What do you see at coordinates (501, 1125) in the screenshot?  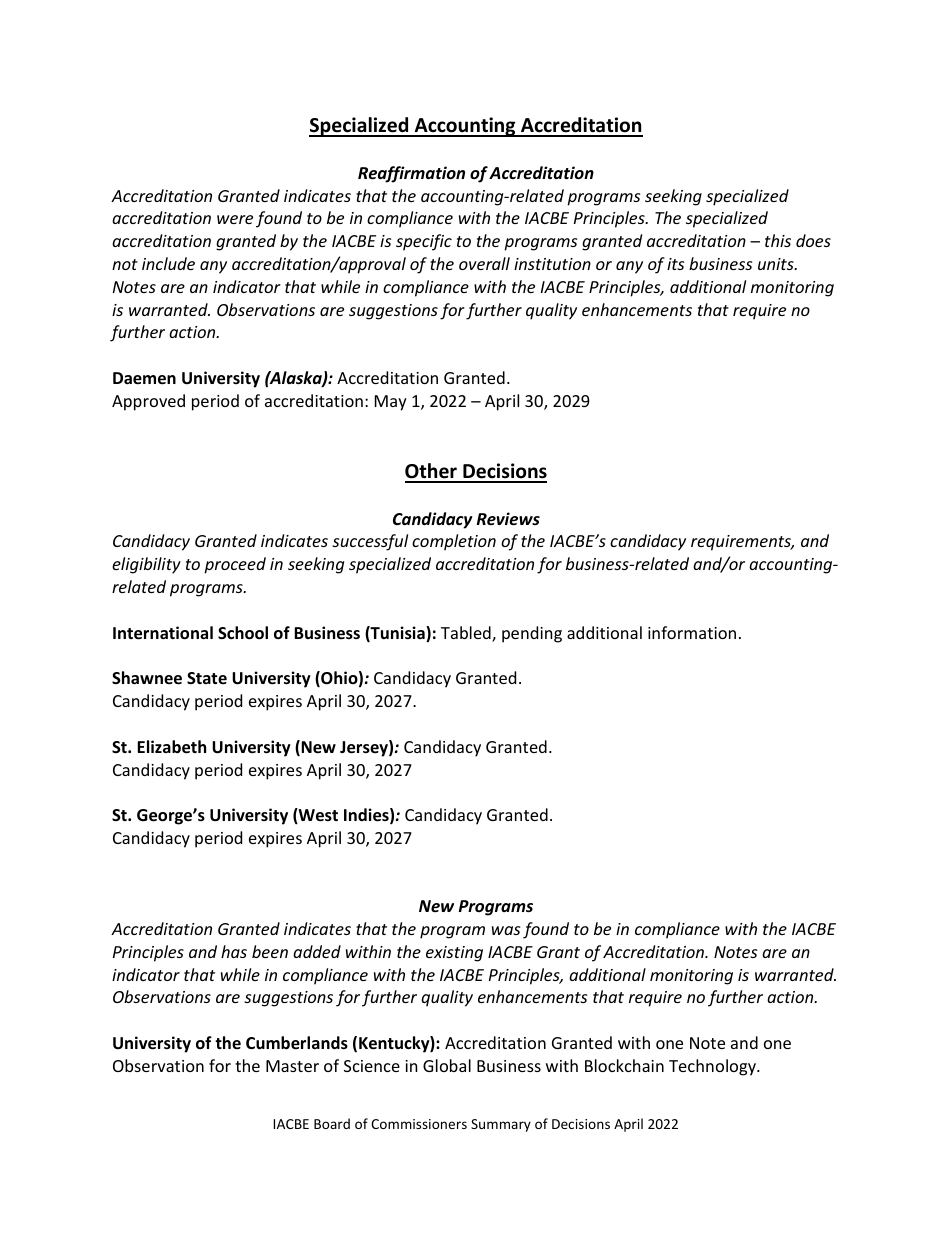 I see `Summary` at bounding box center [501, 1125].
